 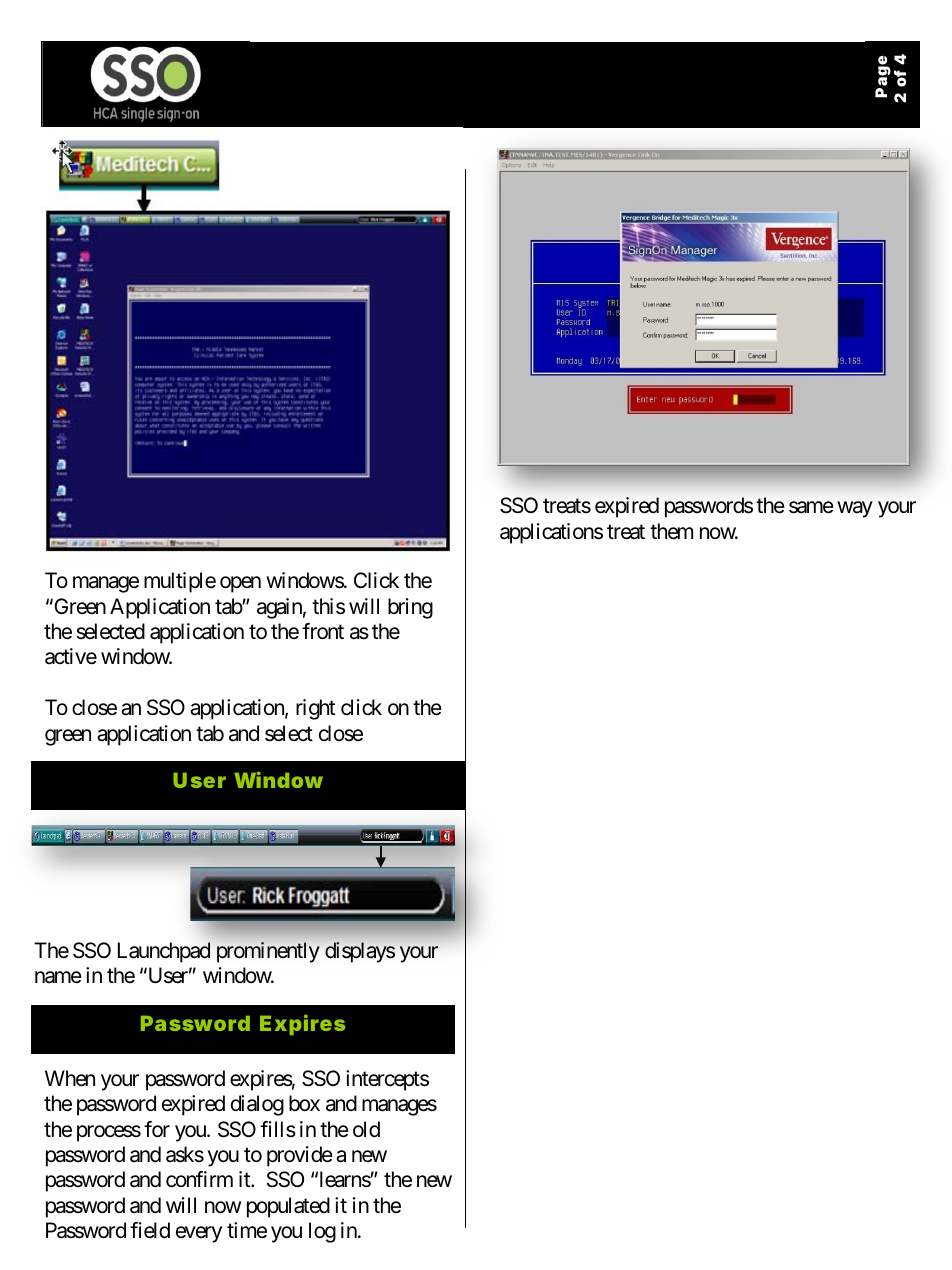 I want to click on Launchpad, so click(x=164, y=952).
